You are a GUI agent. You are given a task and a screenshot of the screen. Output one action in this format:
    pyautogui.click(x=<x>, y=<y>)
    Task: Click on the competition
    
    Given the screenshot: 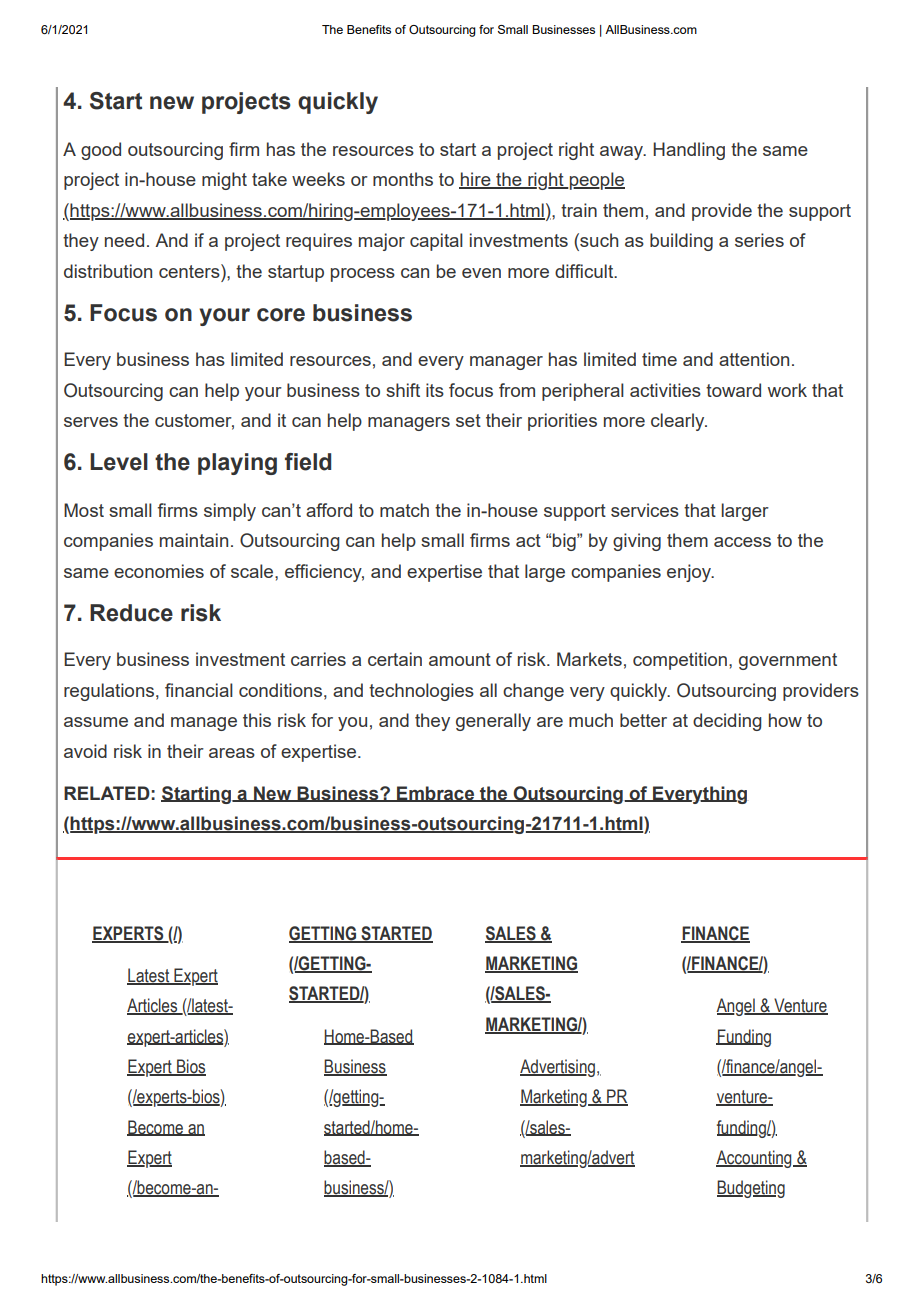 What is the action you would take?
    pyautogui.click(x=680, y=661)
